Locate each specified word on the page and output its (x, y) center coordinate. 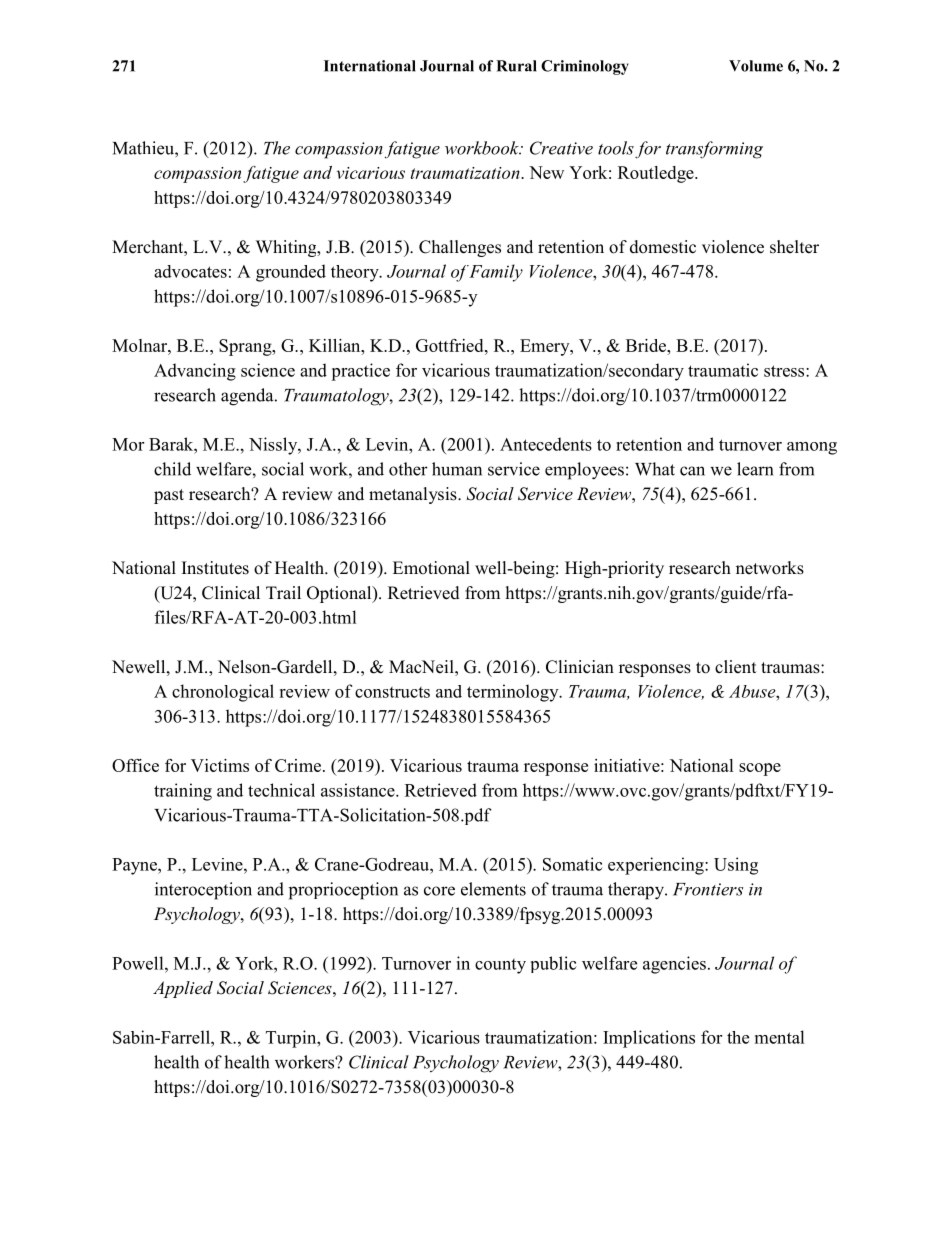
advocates (190, 271)
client (735, 667)
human (457, 469)
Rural (516, 66)
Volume (756, 66)
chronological (223, 693)
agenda (248, 397)
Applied (183, 989)
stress (785, 371)
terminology (514, 693)
